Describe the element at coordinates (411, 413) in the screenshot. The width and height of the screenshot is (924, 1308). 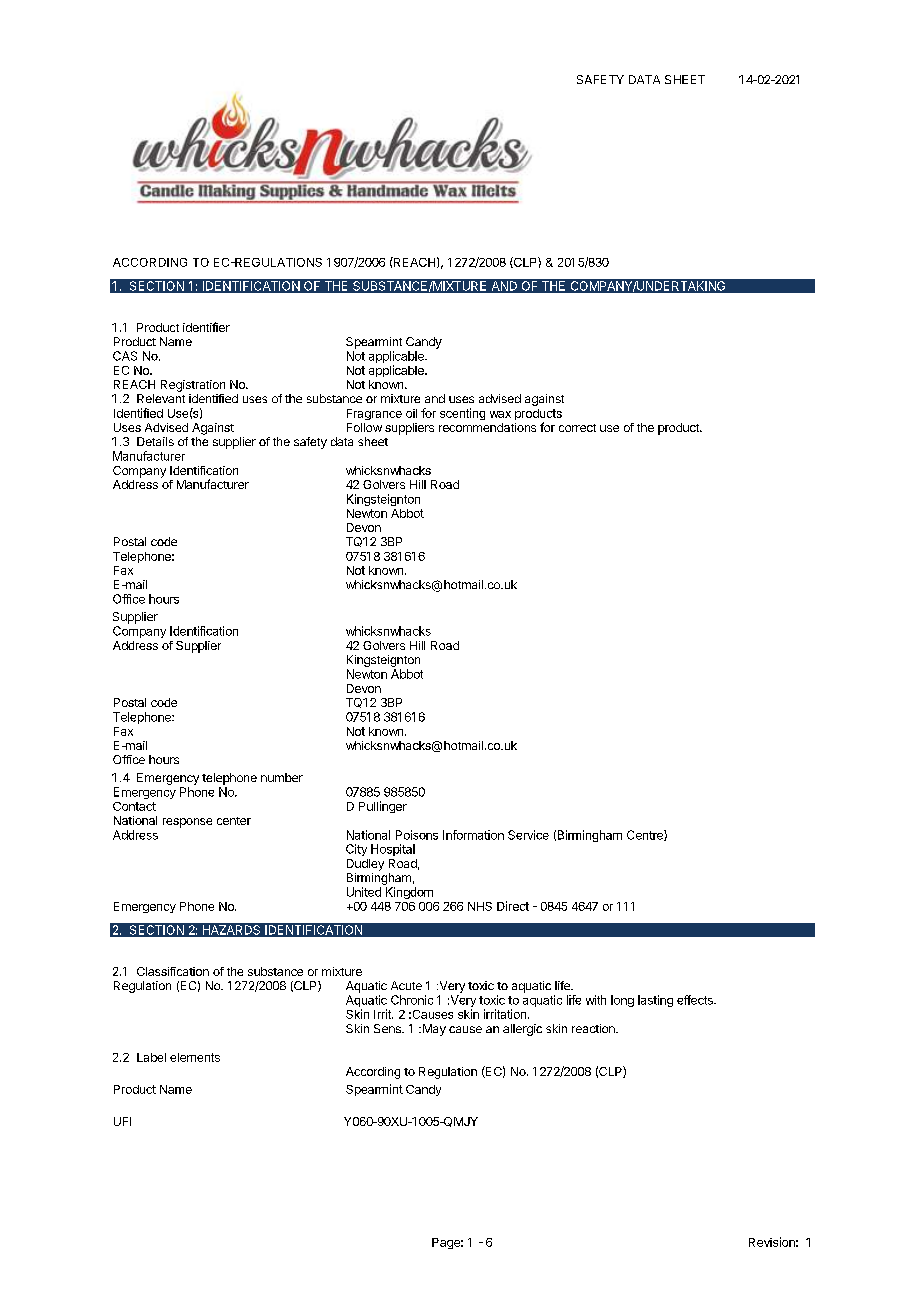
I see `oil` at that location.
